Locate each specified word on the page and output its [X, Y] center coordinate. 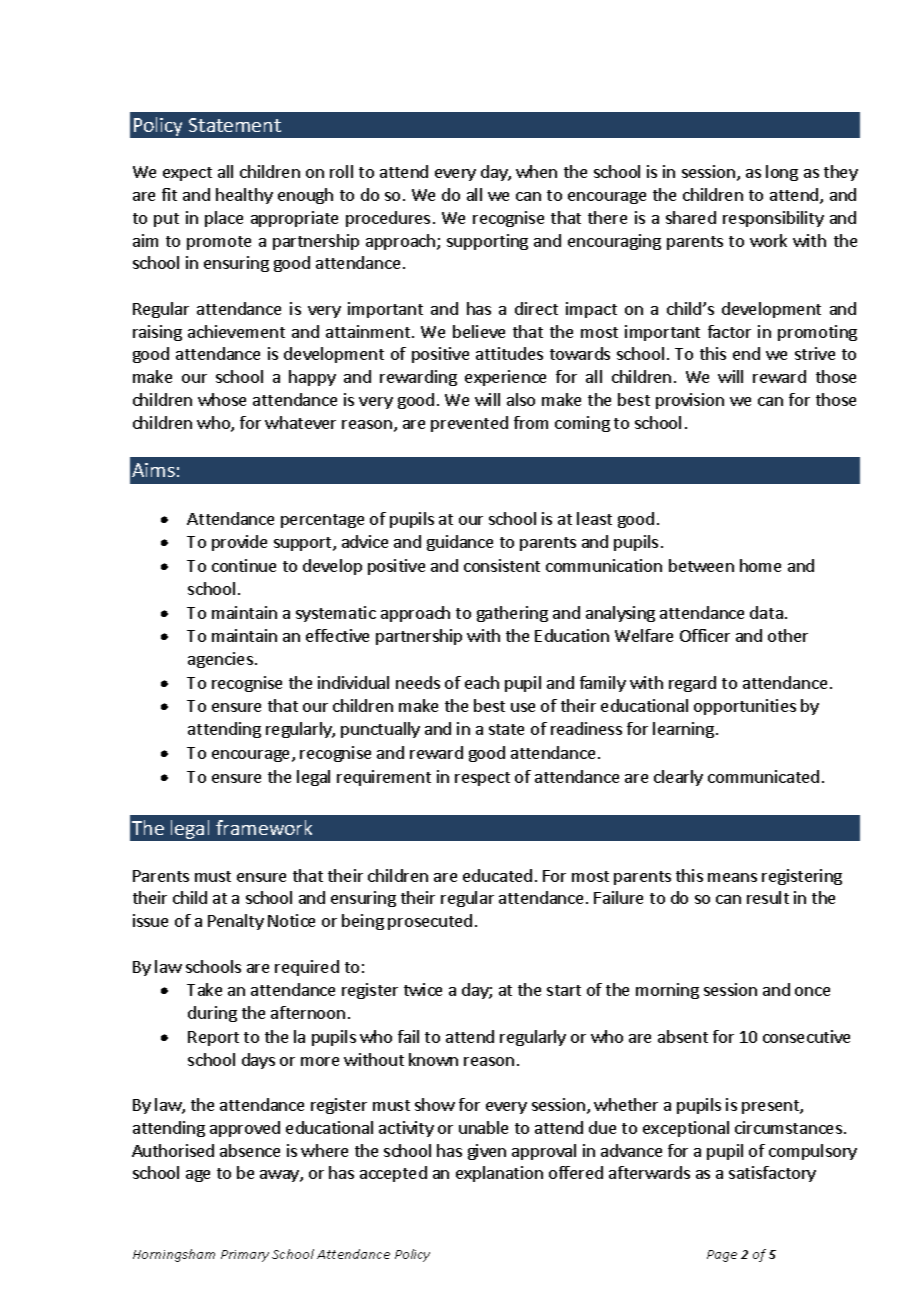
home [760, 565]
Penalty [236, 922]
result [768, 897]
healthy [244, 196]
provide [239, 543]
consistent [502, 565]
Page [722, 1256]
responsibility [773, 219]
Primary [245, 1256]
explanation [499, 1174]
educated [497, 875]
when [536, 171]
